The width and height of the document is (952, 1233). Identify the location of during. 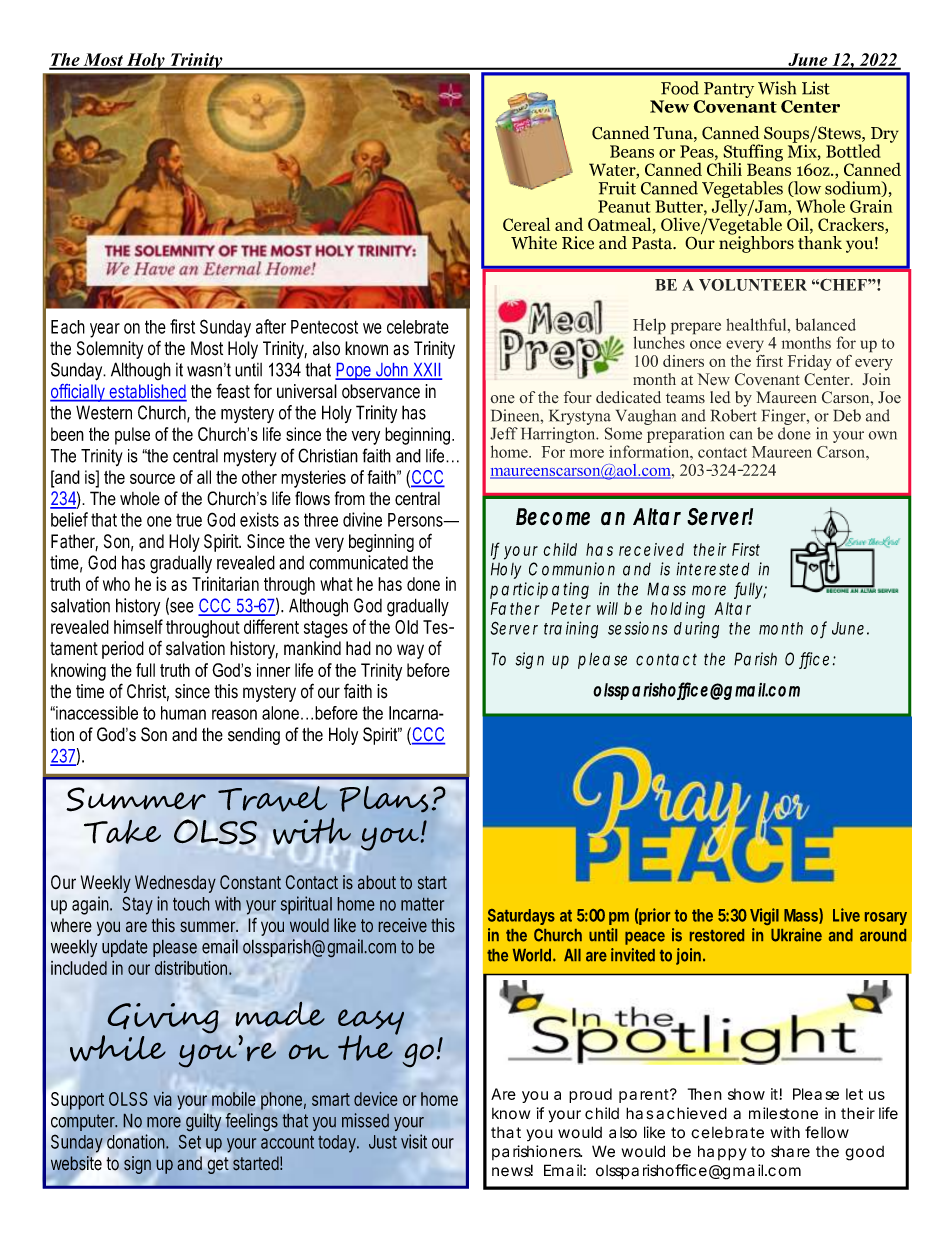
(696, 630).
